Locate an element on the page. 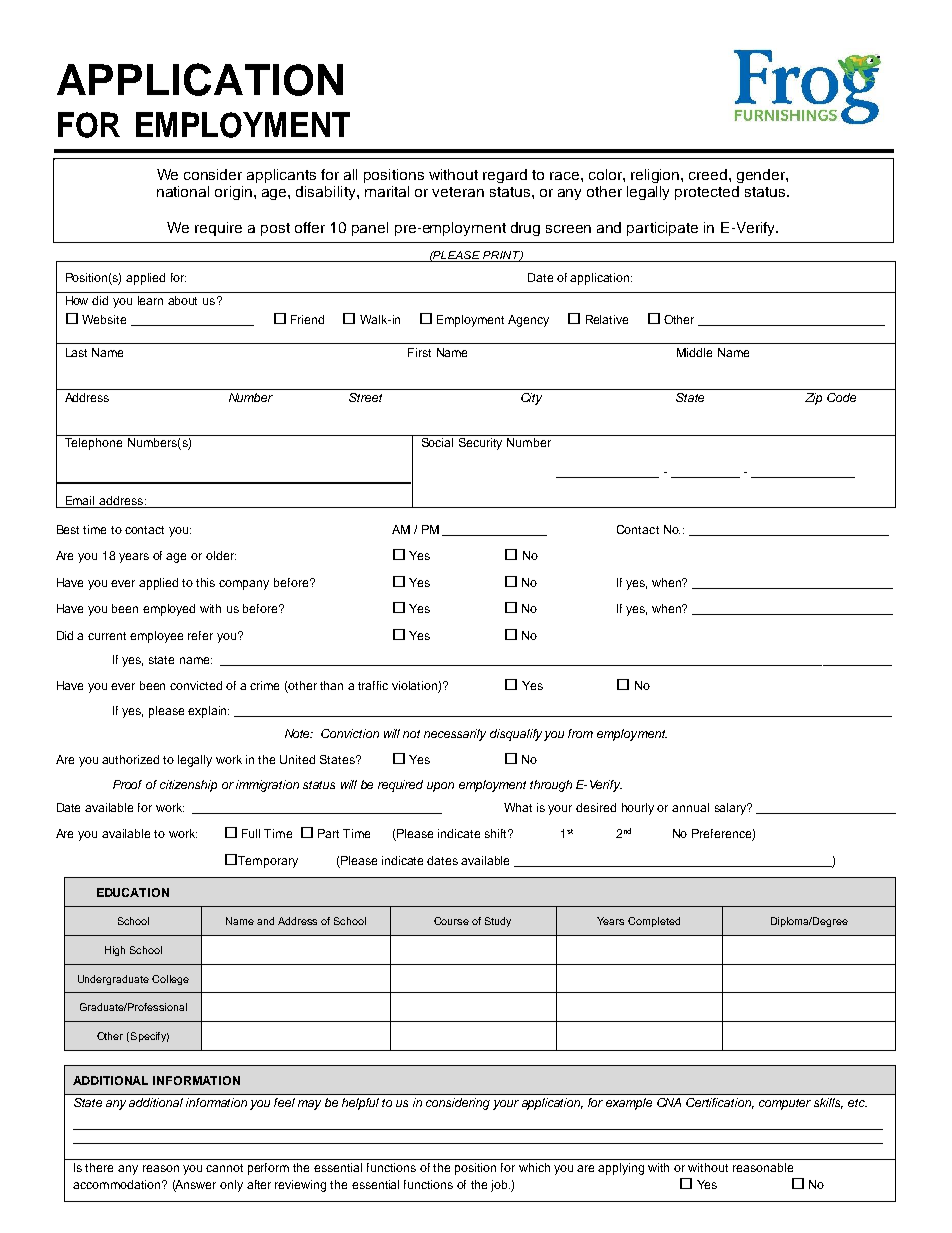 This image has height=1233, width=952. from is located at coordinates (580, 733).
